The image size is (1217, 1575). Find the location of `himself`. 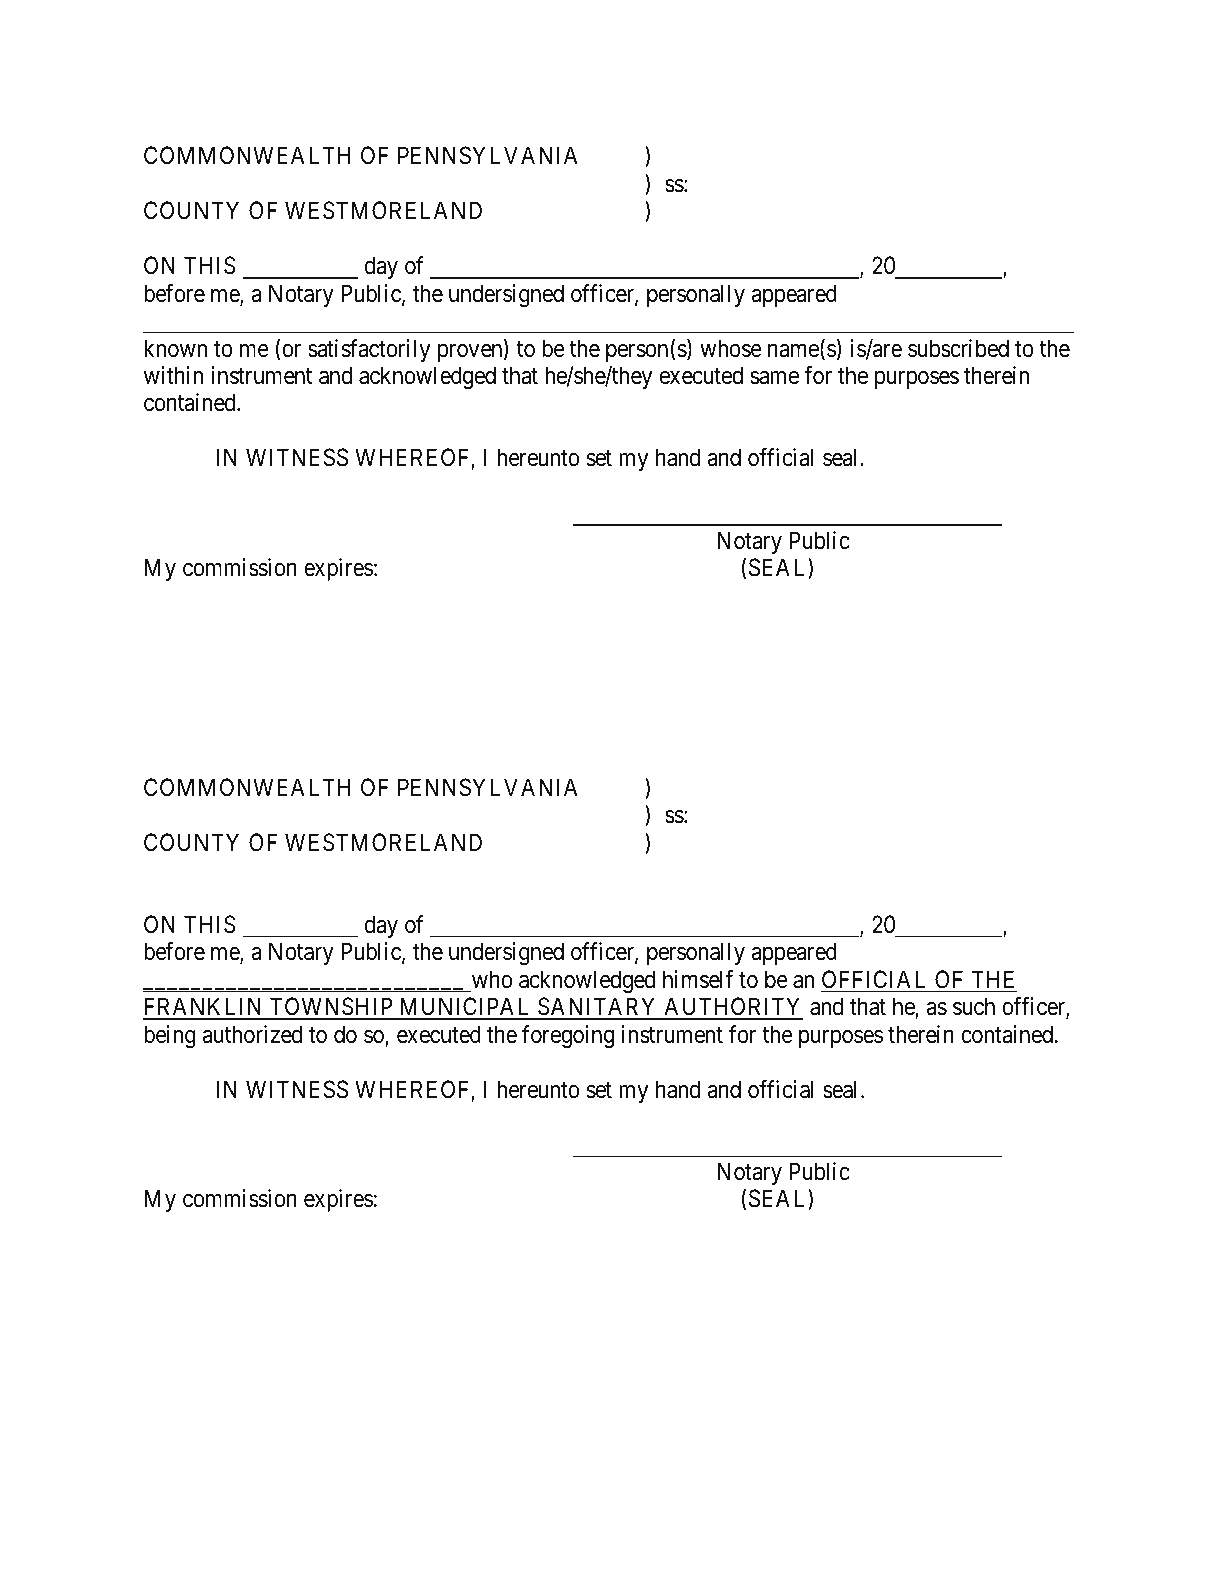

himself is located at coordinates (698, 979).
